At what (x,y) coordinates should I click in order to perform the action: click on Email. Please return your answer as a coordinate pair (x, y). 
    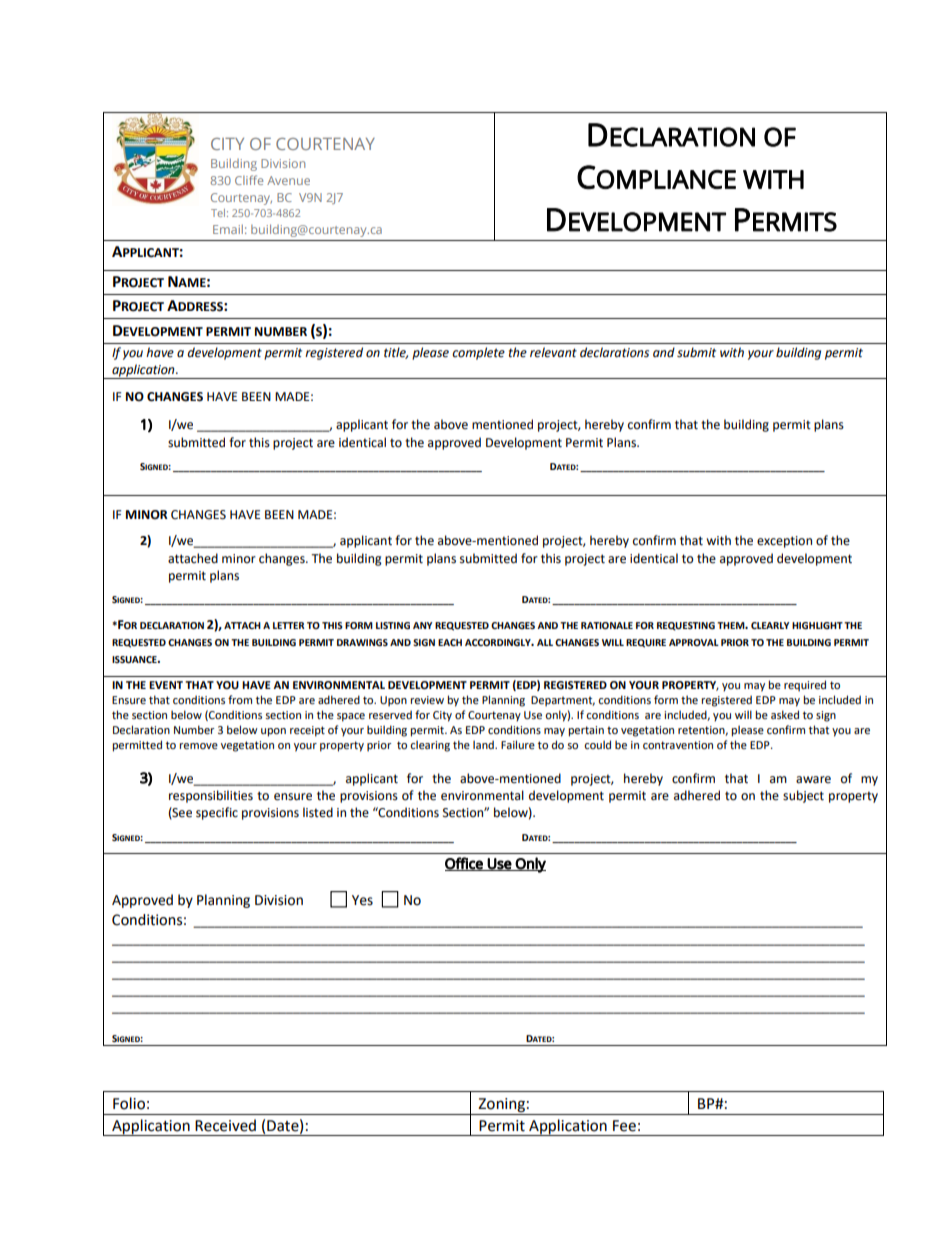
    Looking at the image, I should click on (228, 229).
